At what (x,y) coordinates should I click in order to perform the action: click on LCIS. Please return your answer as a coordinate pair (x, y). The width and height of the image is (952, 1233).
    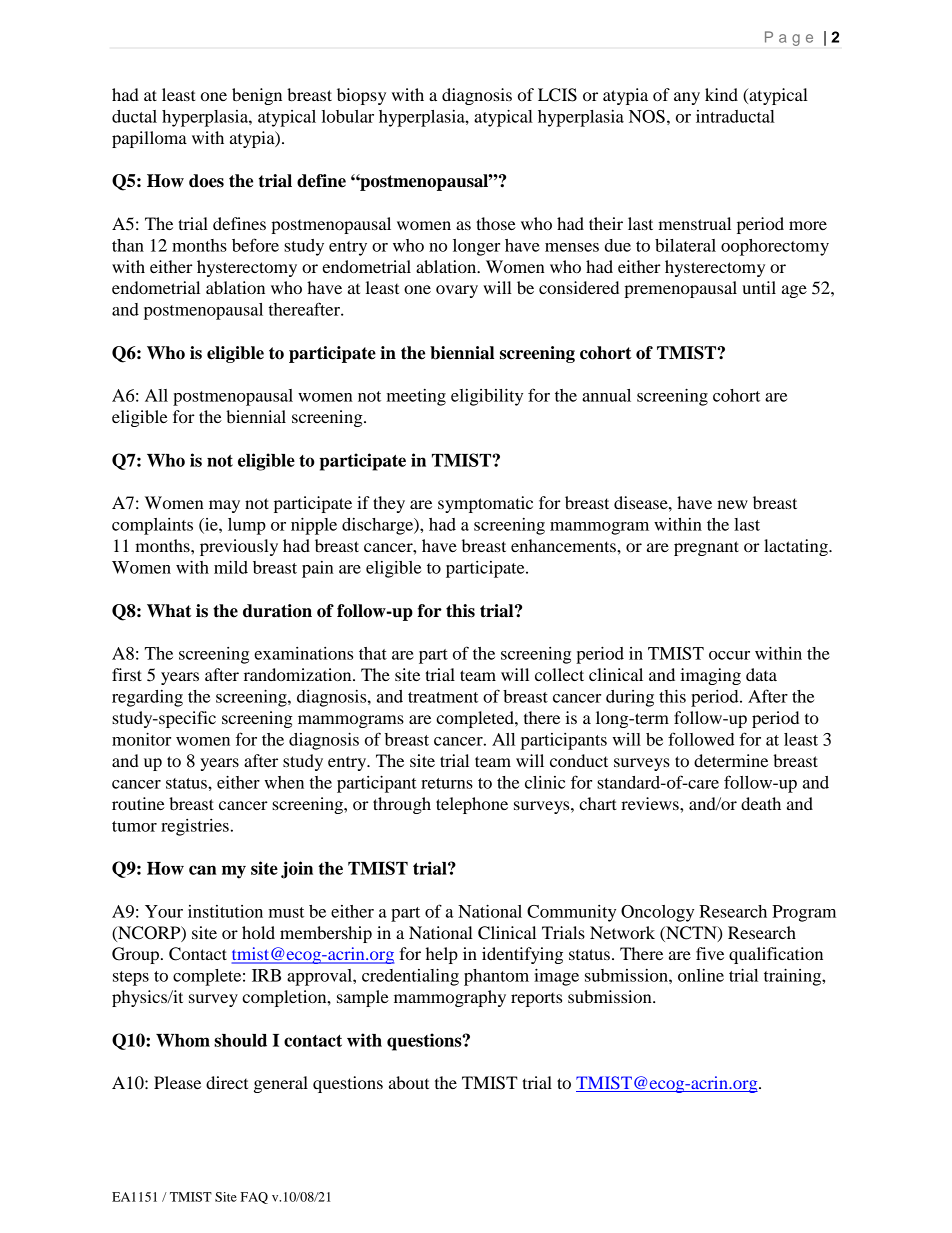
    Looking at the image, I should click on (557, 95).
